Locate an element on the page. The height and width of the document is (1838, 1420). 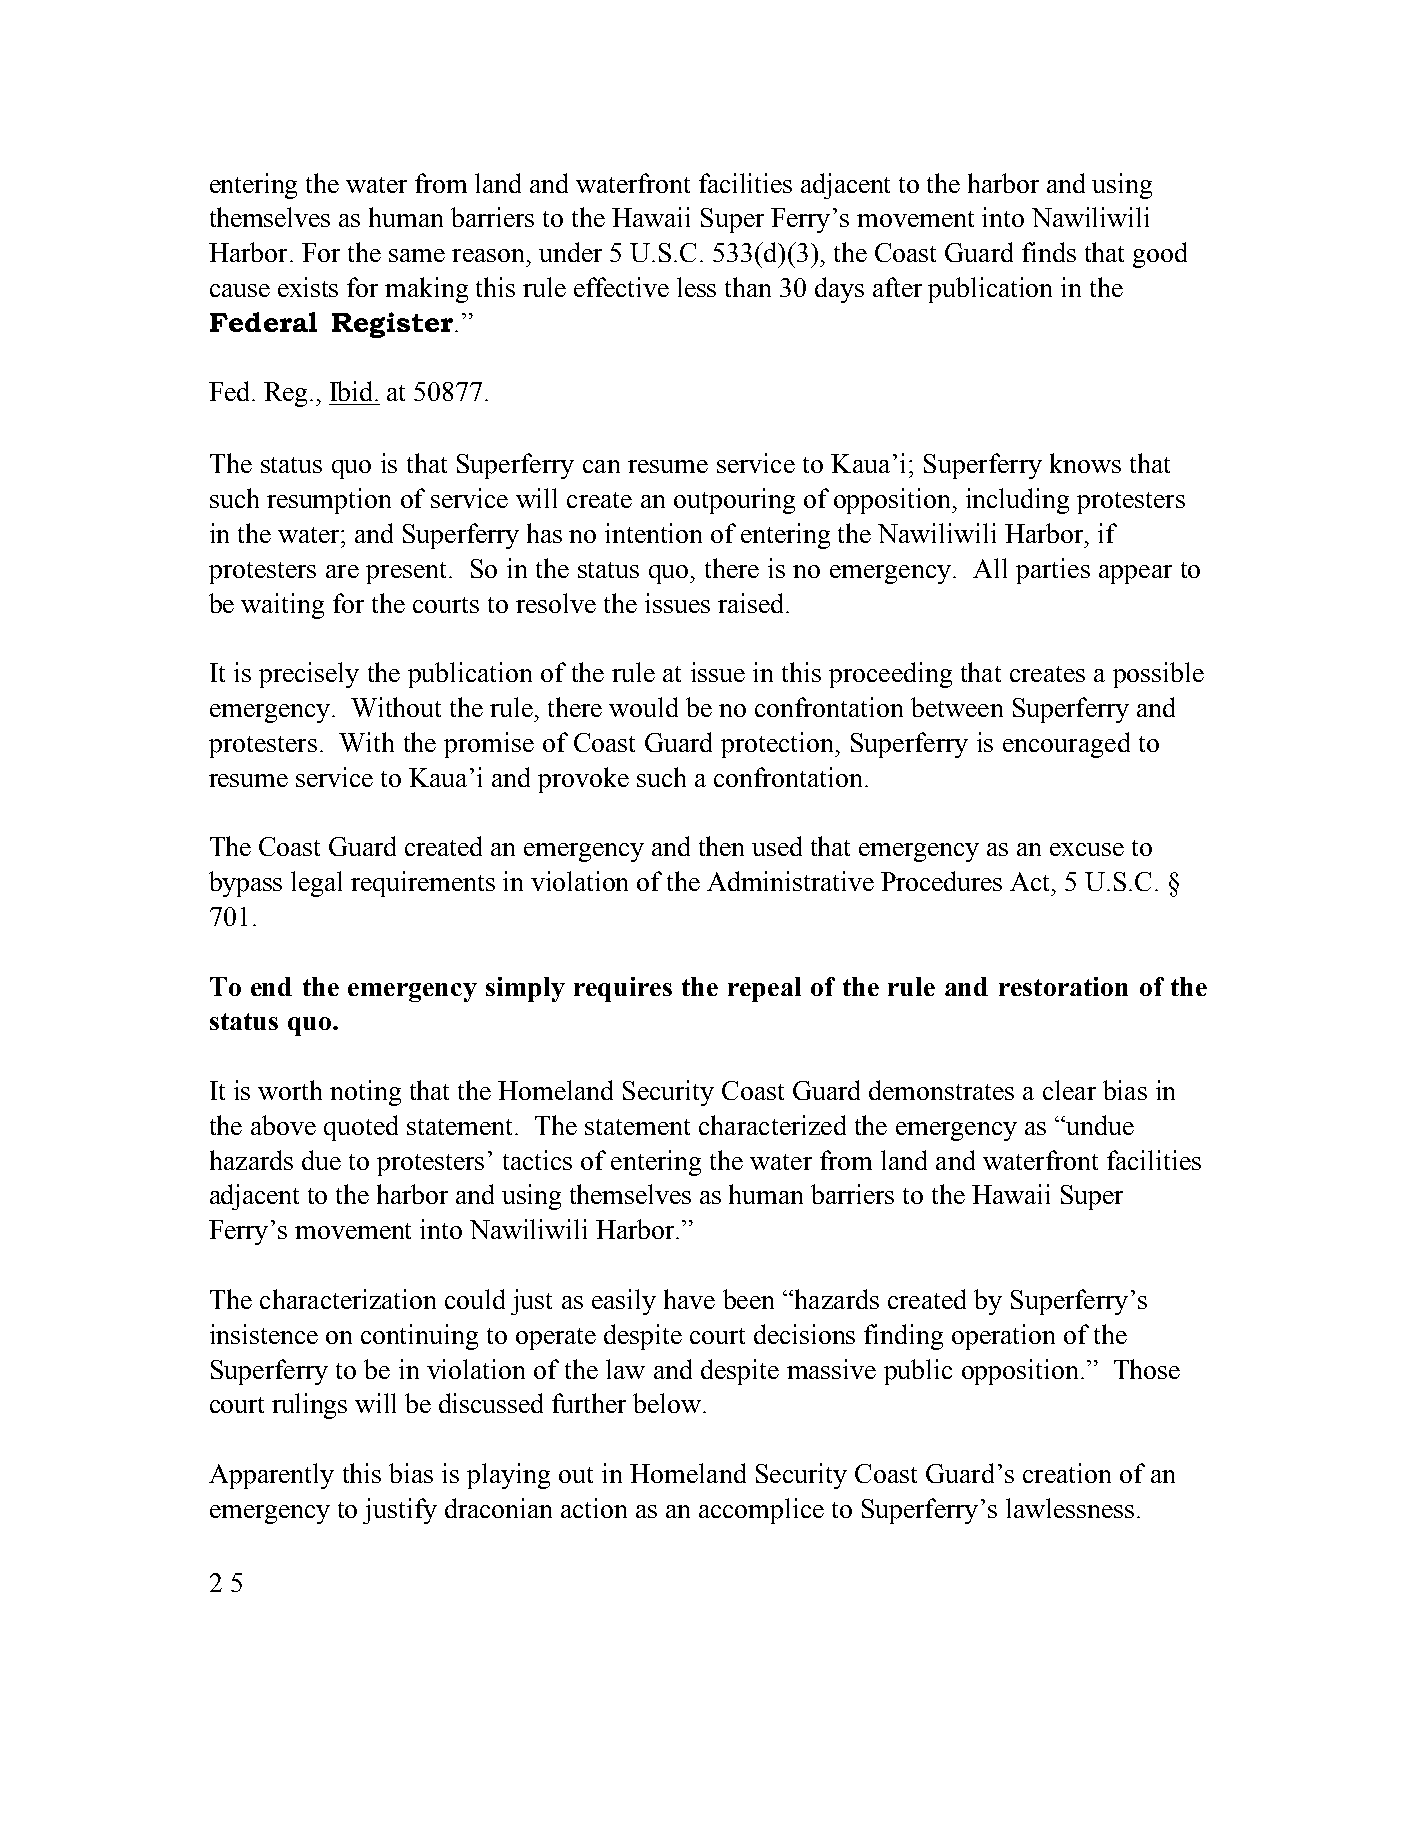
parties is located at coordinates (1053, 571).
